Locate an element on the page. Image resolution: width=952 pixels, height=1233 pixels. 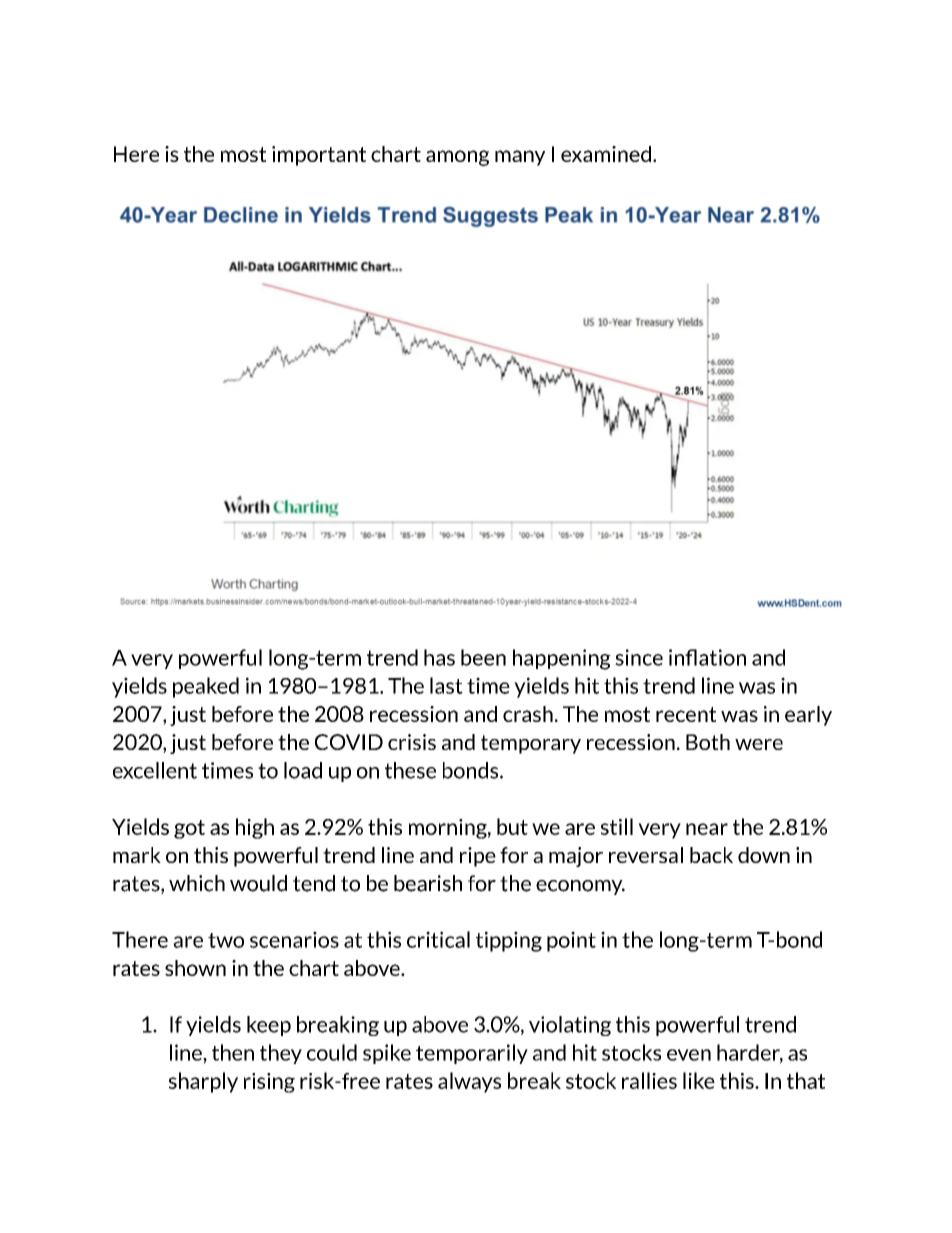
been is located at coordinates (483, 657).
